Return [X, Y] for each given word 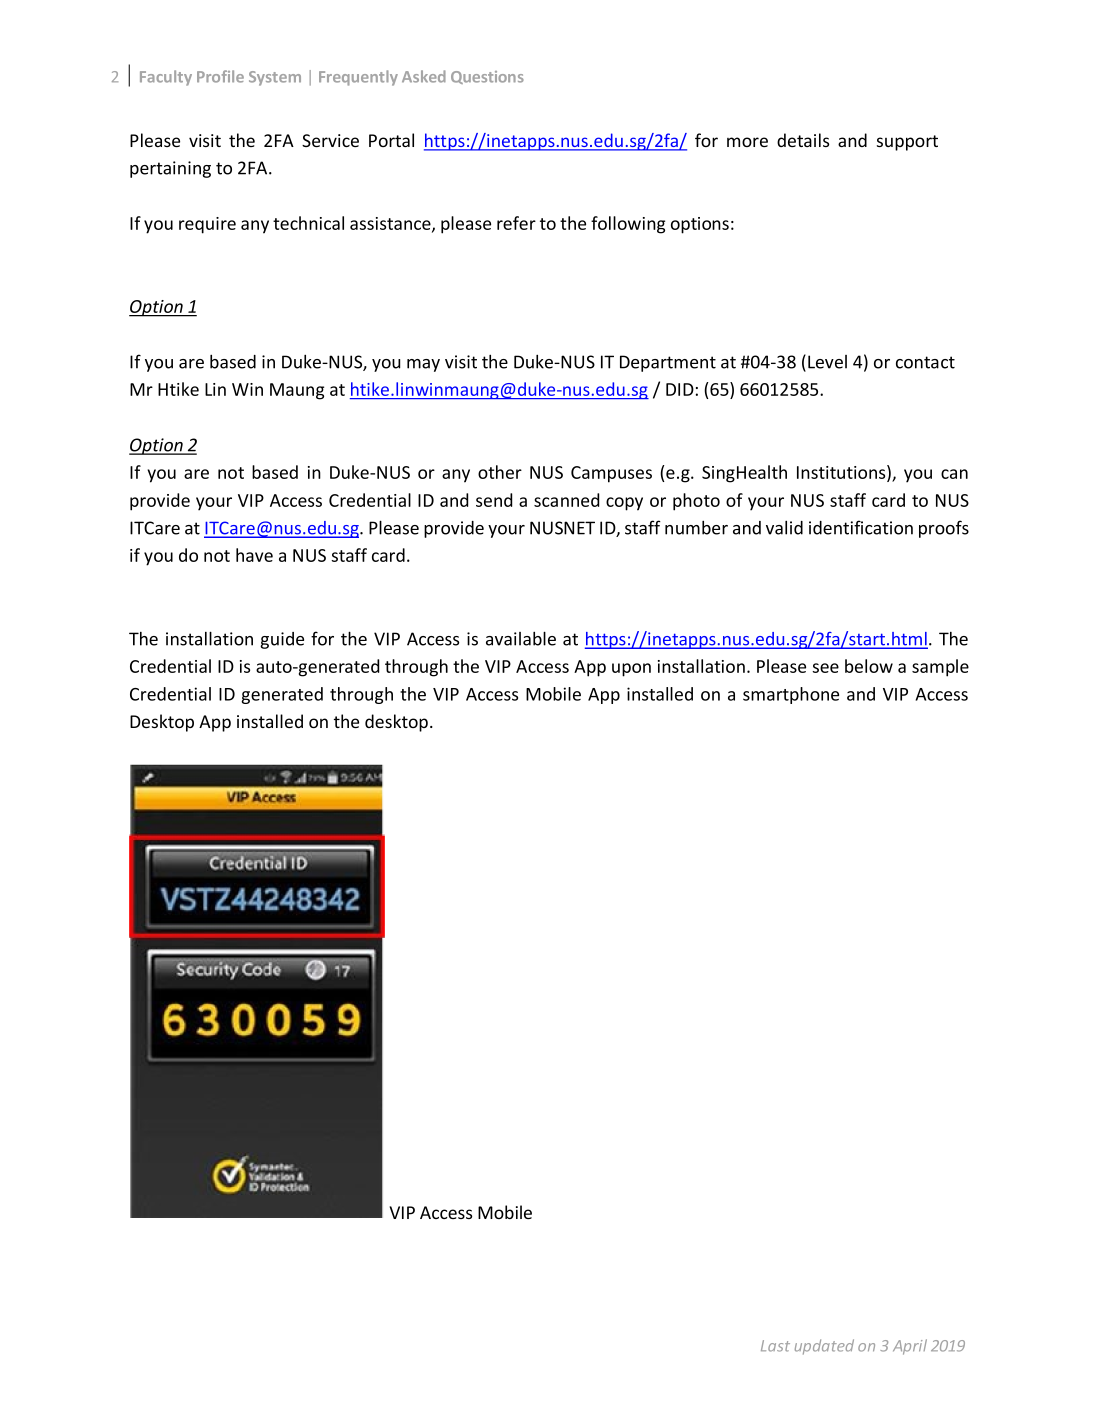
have [254, 555]
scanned [566, 500]
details [803, 140]
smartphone [791, 695]
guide [282, 640]
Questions [487, 77]
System [275, 78]
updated [824, 1347]
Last [775, 1346]
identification [861, 527]
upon [631, 670]
